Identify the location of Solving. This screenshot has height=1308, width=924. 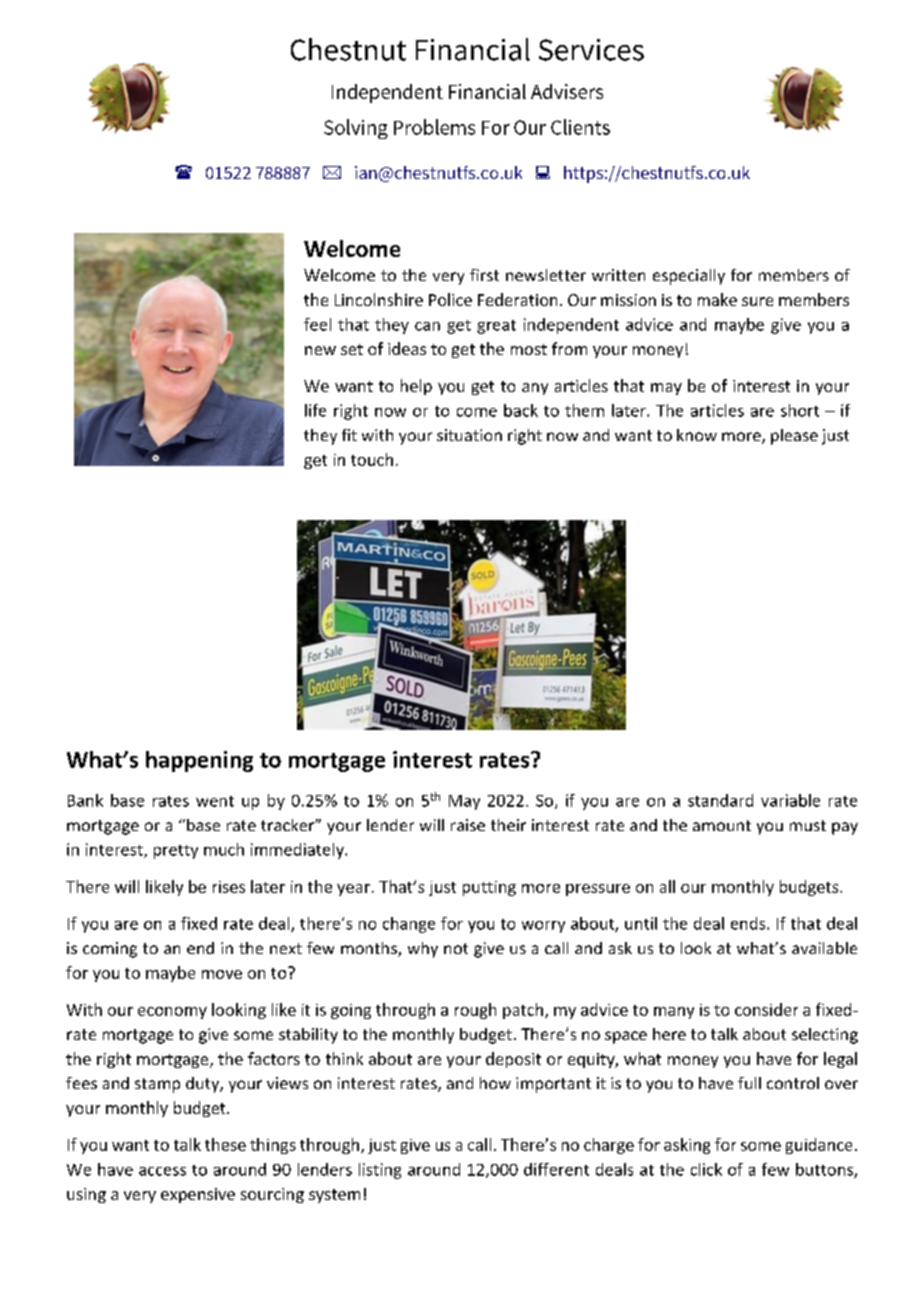
(356, 129).
